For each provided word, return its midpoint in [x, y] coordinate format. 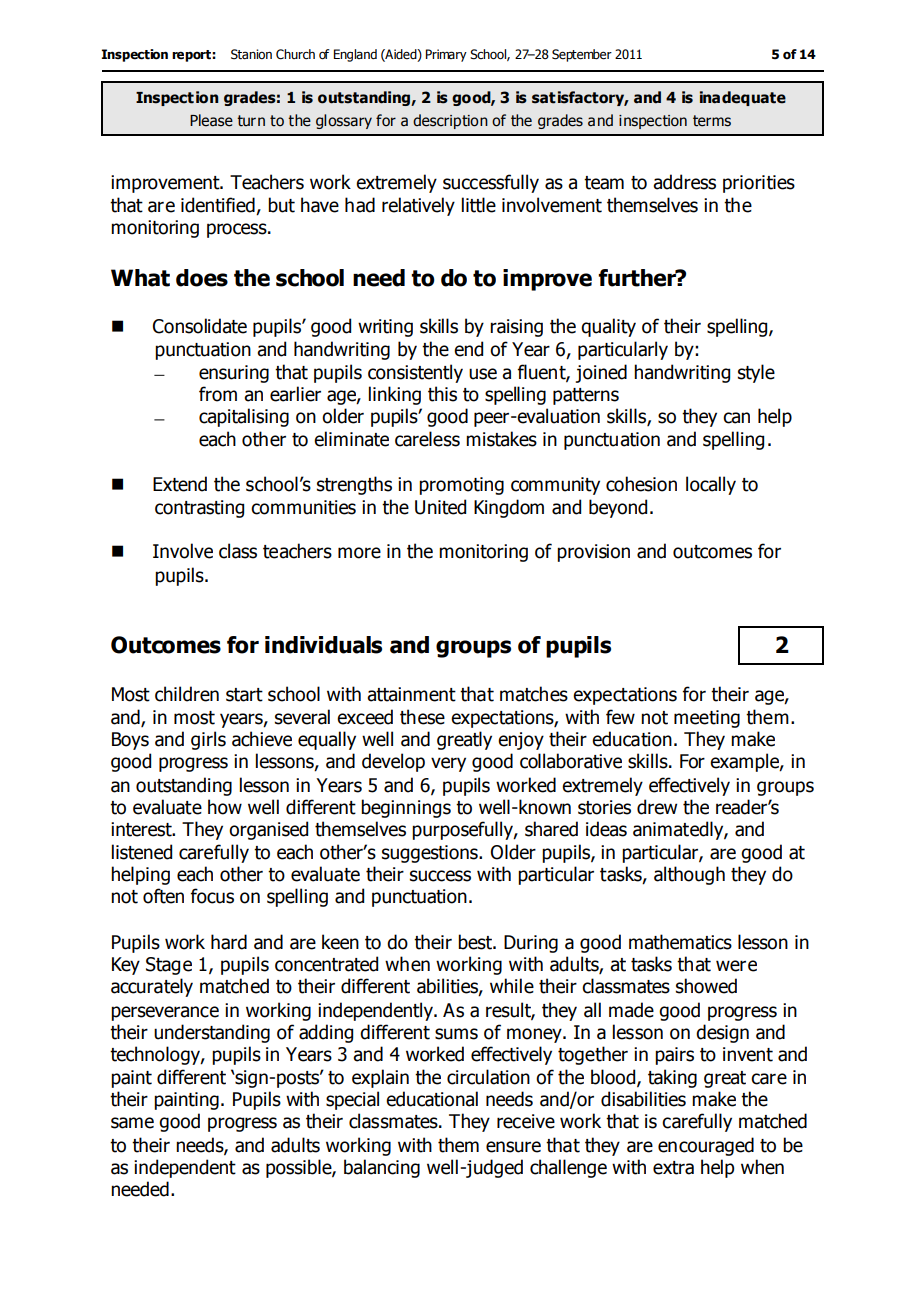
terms [712, 121]
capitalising [244, 417]
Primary [446, 55]
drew [657, 807]
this [442, 394]
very [448, 764]
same [132, 1123]
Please [211, 120]
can [736, 418]
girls [208, 740]
